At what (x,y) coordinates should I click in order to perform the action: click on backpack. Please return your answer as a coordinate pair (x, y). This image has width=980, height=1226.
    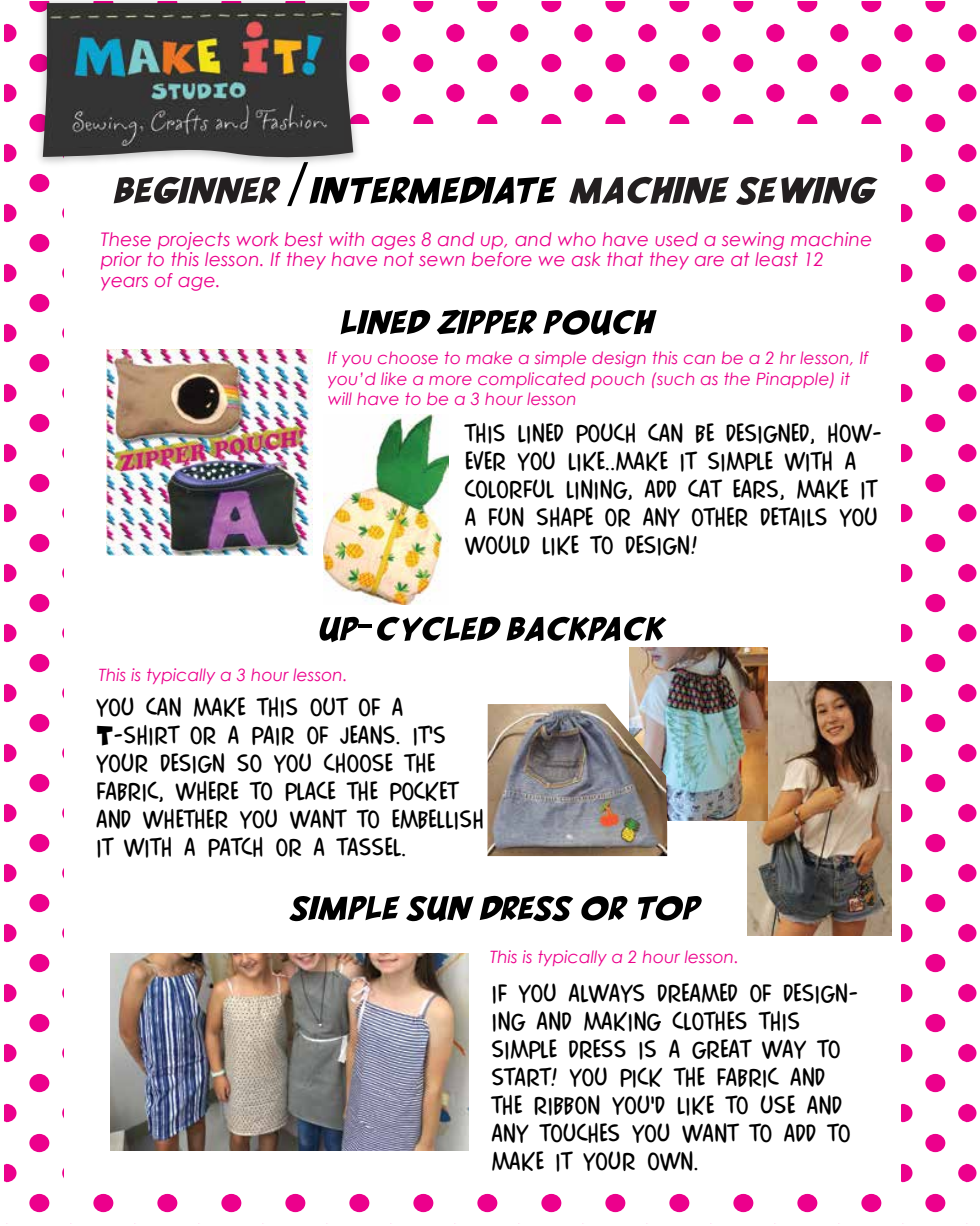
    Looking at the image, I should click on (586, 629).
